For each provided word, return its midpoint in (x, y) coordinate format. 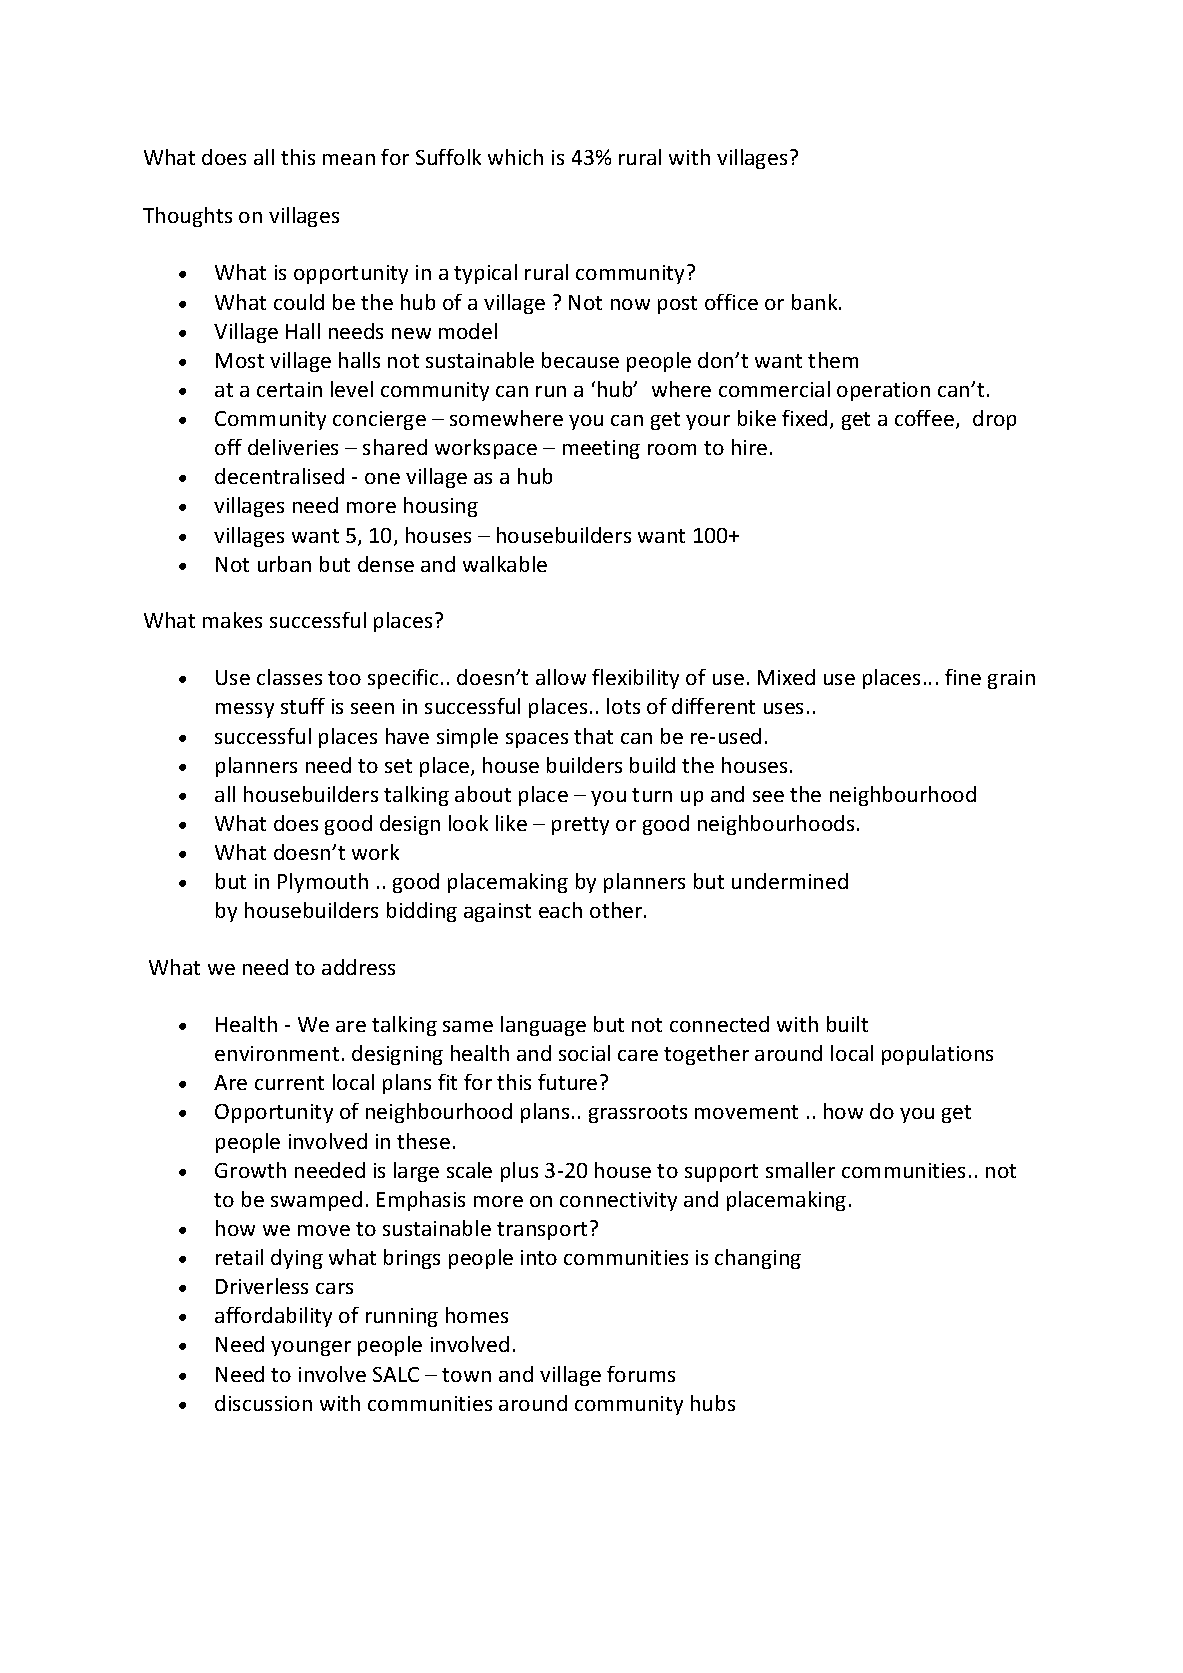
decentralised (279, 476)
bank (816, 302)
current (289, 1083)
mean (349, 159)
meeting (601, 449)
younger (311, 1348)
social (584, 1053)
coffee (924, 418)
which (515, 157)
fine (963, 677)
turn (652, 795)
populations (937, 1055)
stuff (303, 706)
